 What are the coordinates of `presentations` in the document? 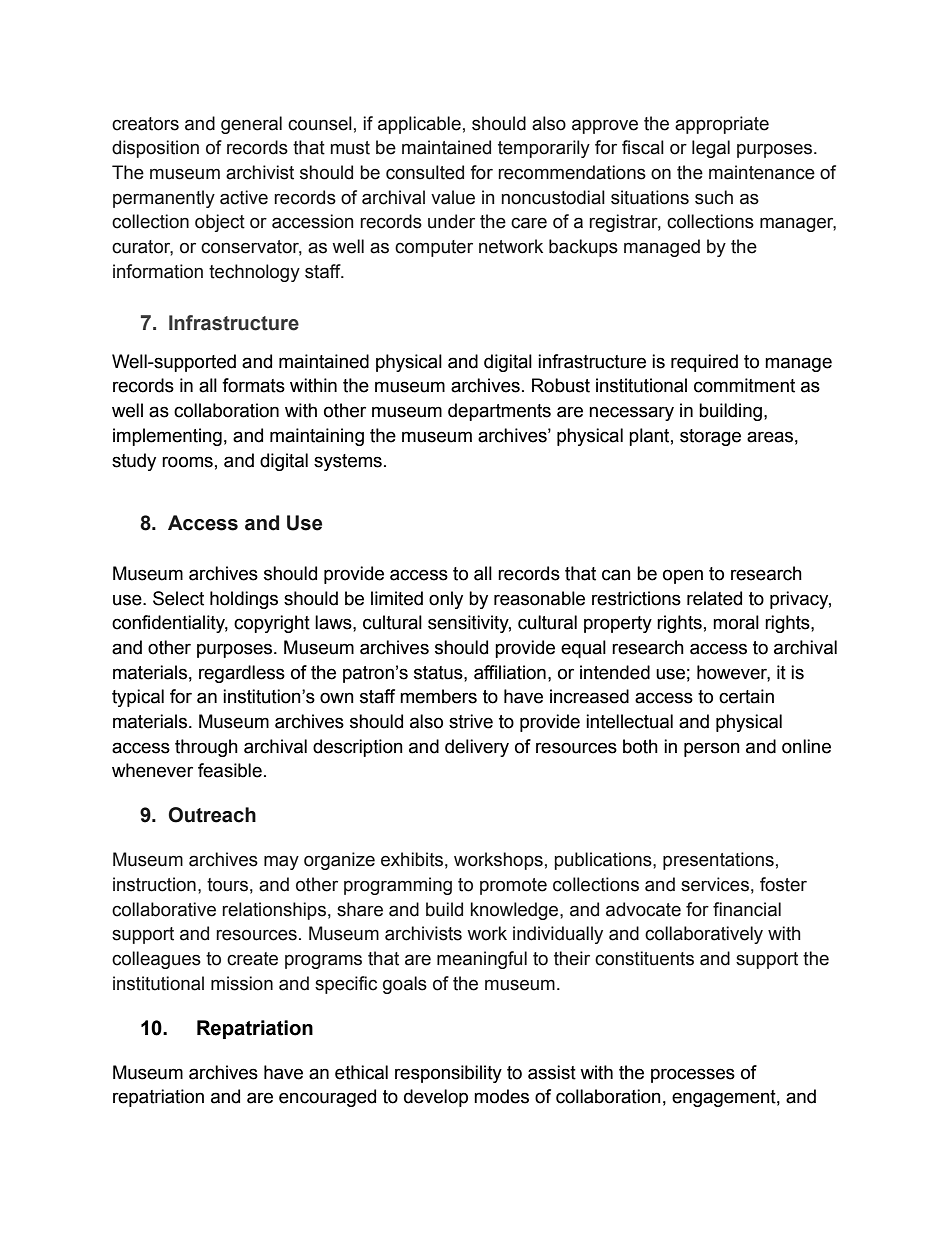 It's located at (718, 861).
